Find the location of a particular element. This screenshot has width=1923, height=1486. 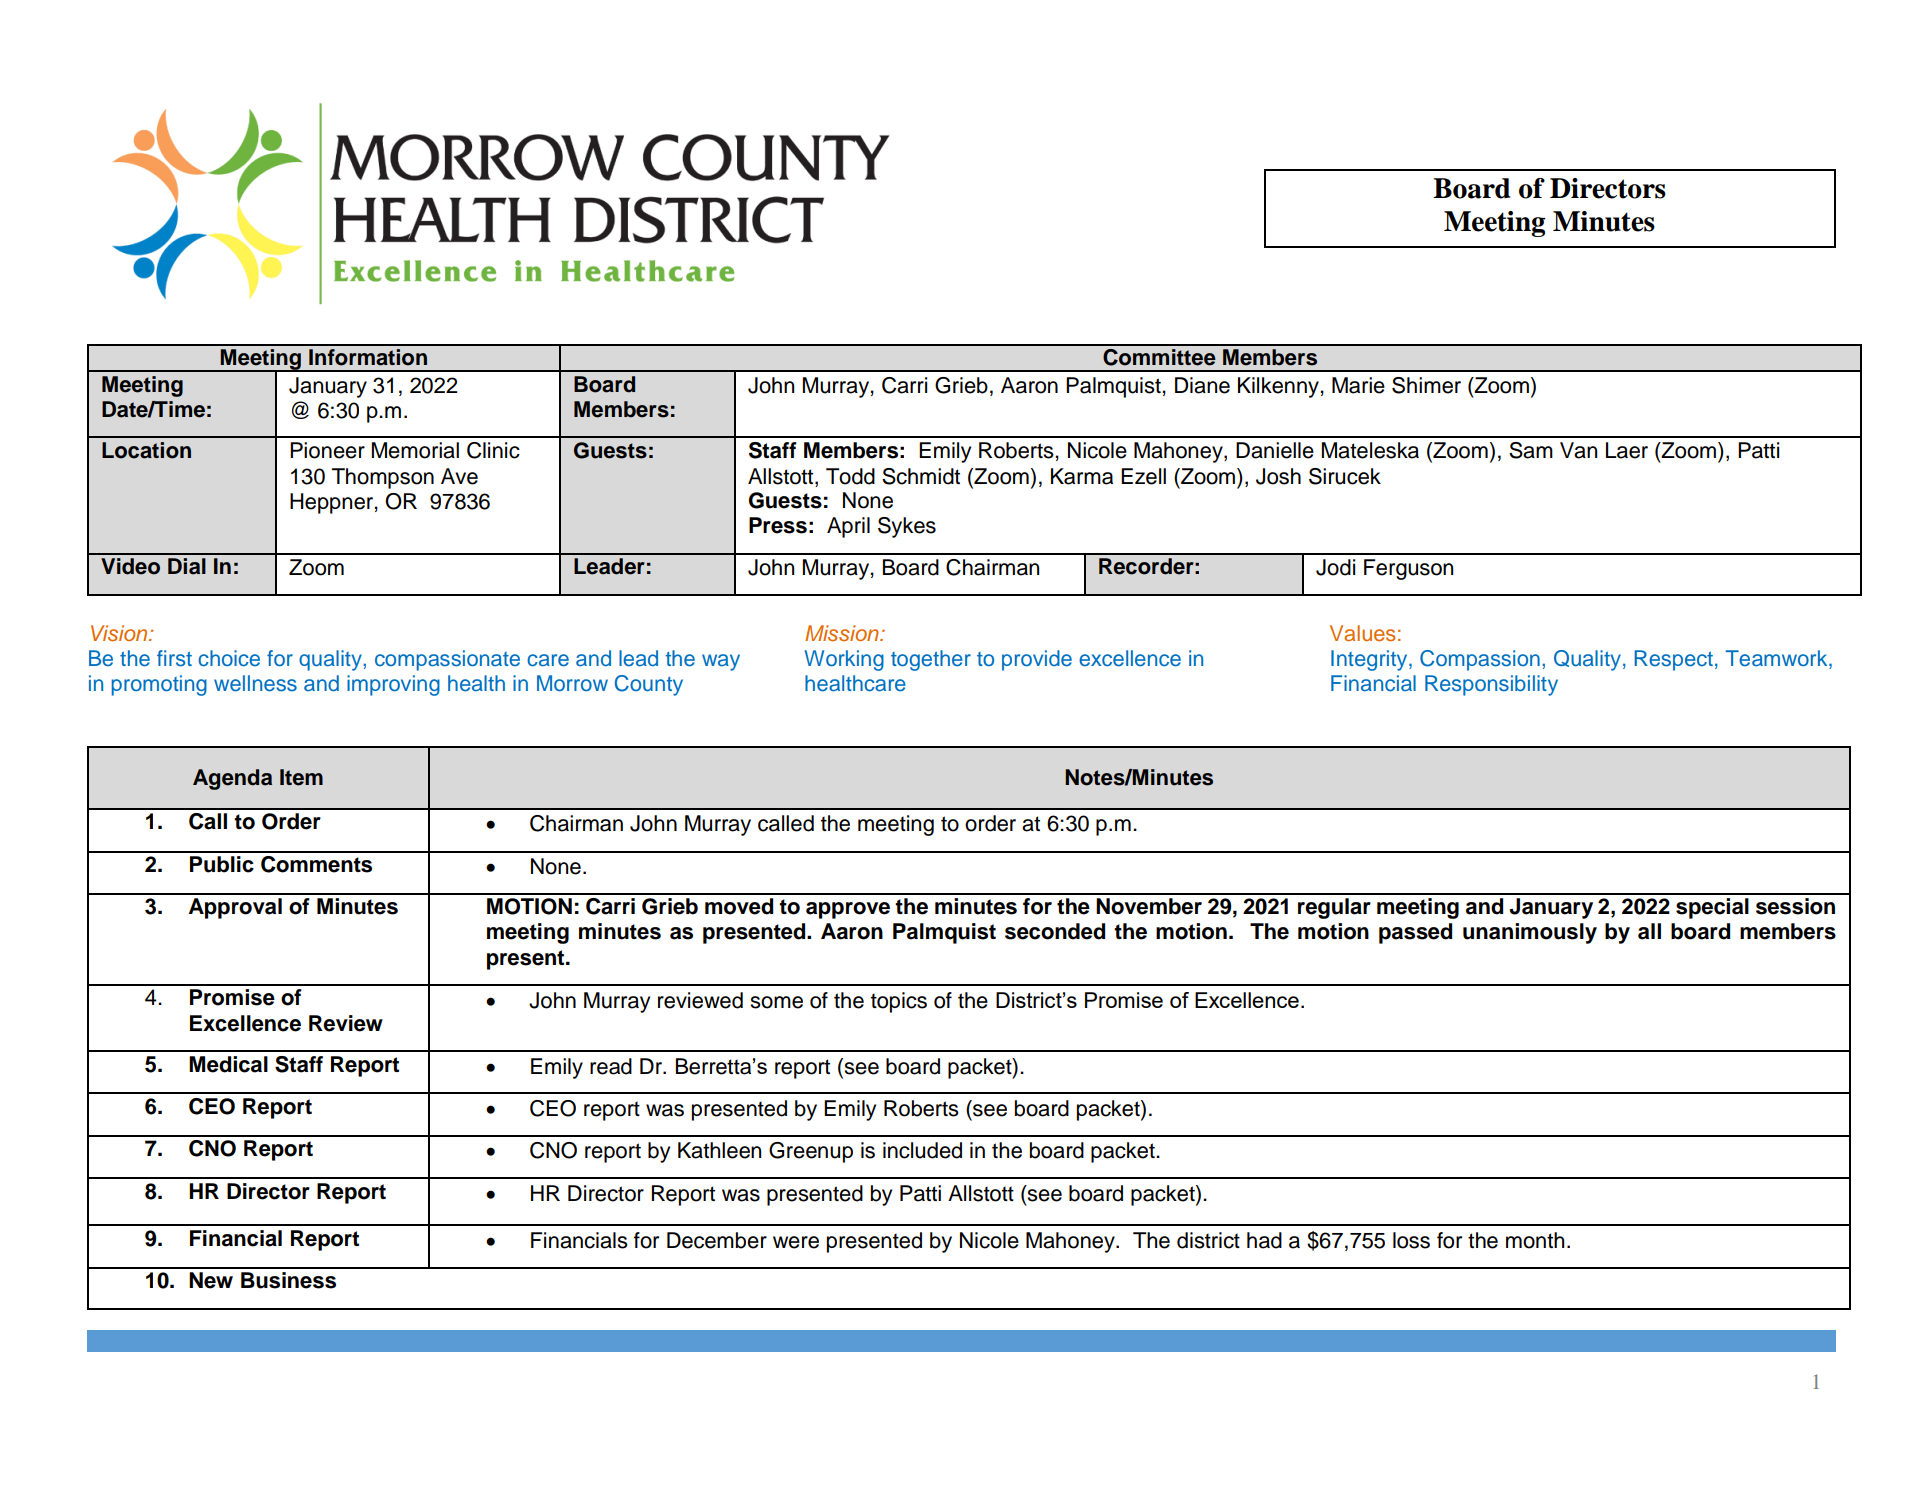

special is located at coordinates (1712, 908).
